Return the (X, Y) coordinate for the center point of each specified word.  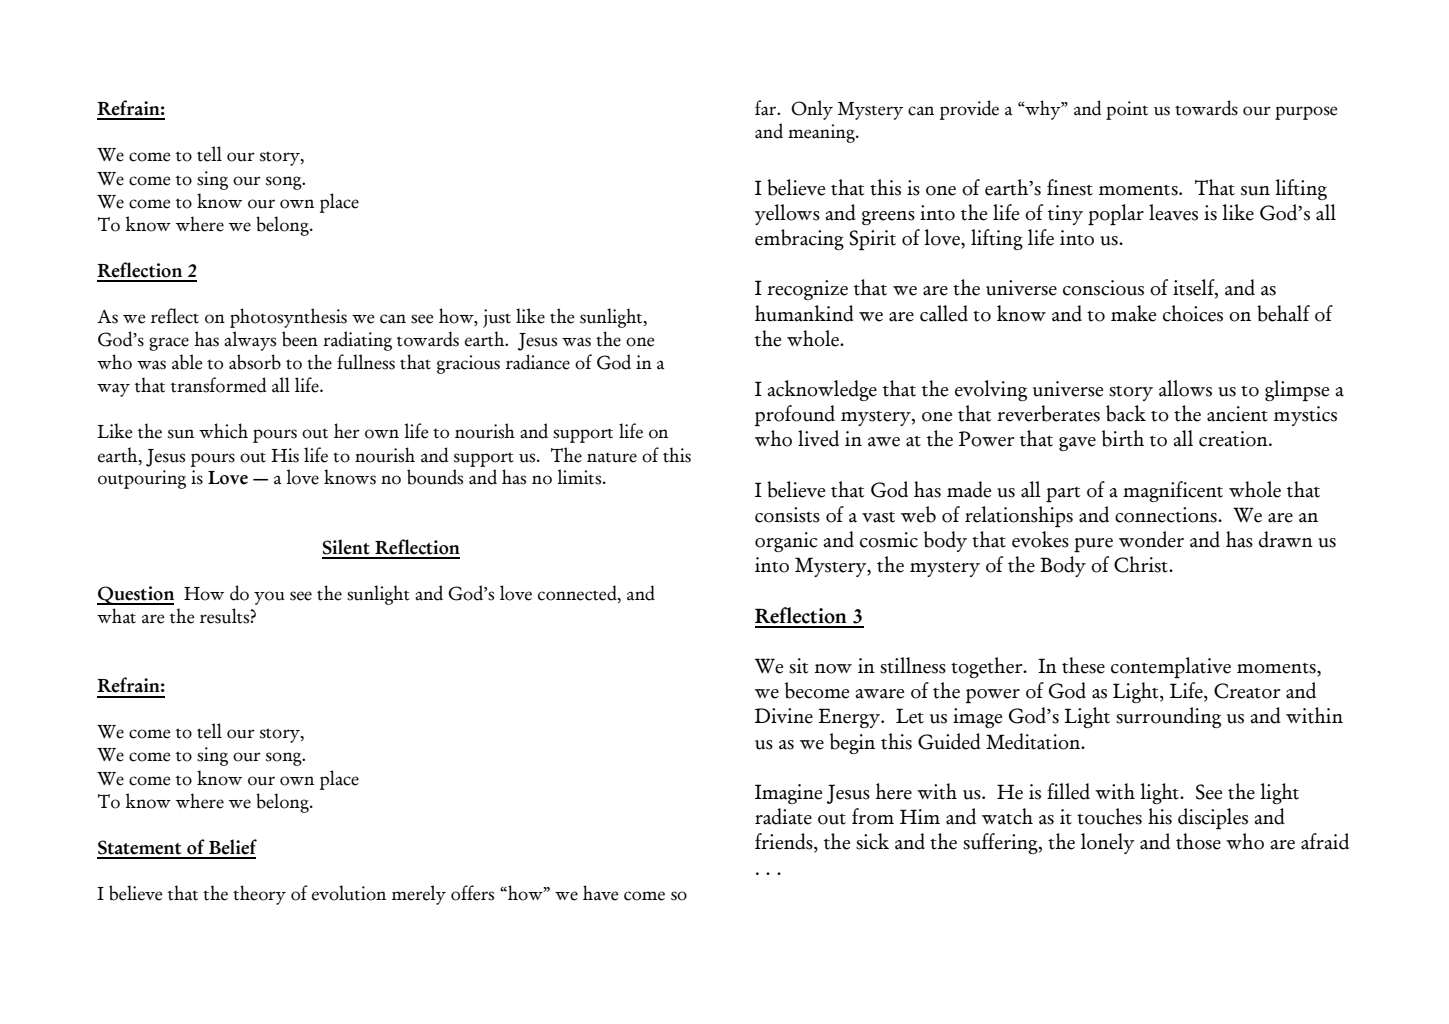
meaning (822, 133)
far (767, 108)
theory (259, 895)
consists (787, 515)
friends (785, 842)
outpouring (142, 479)
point (1127, 110)
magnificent (1173, 491)
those (1198, 841)
